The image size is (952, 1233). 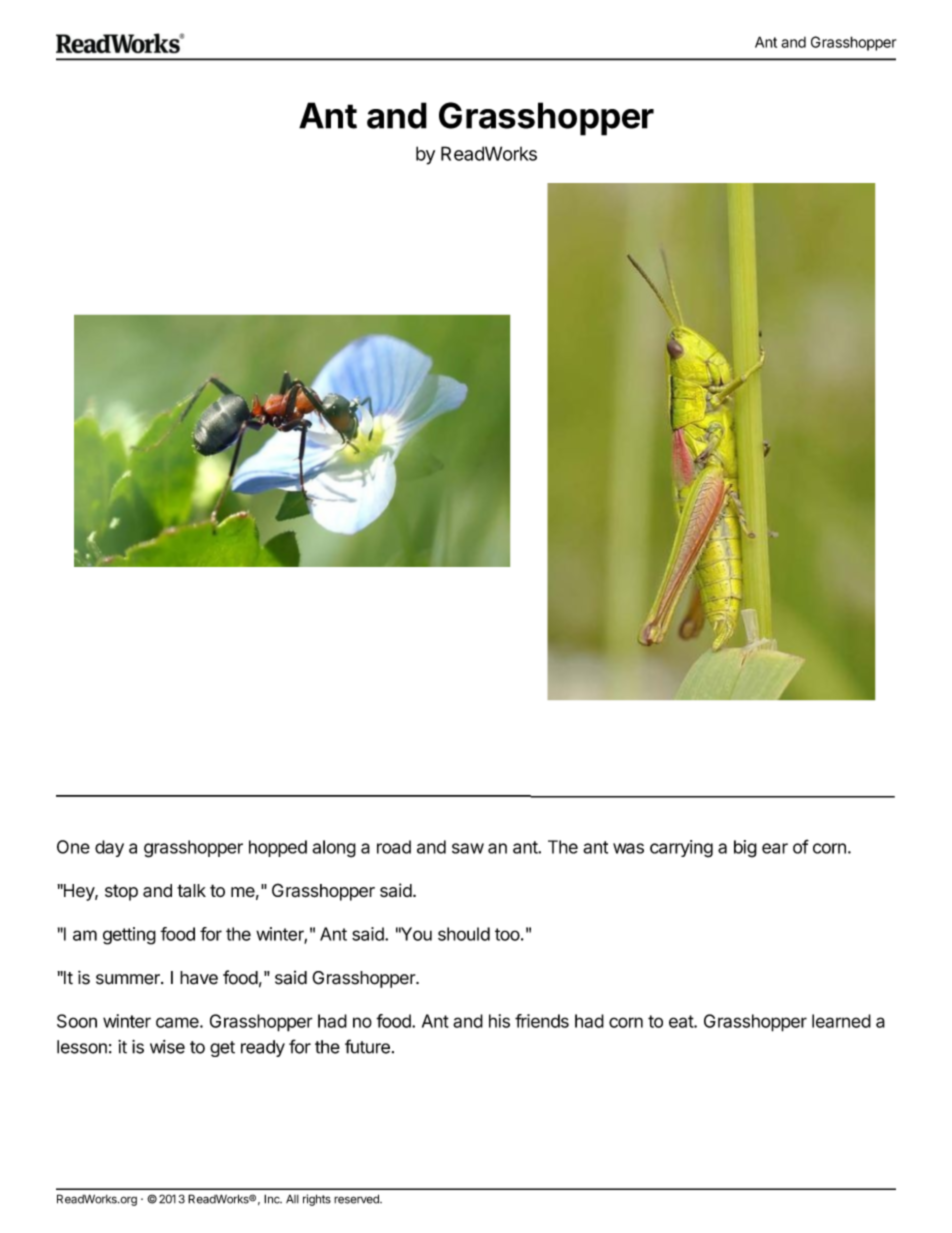 What do you see at coordinates (273, 1199) in the image?
I see `Inc` at bounding box center [273, 1199].
